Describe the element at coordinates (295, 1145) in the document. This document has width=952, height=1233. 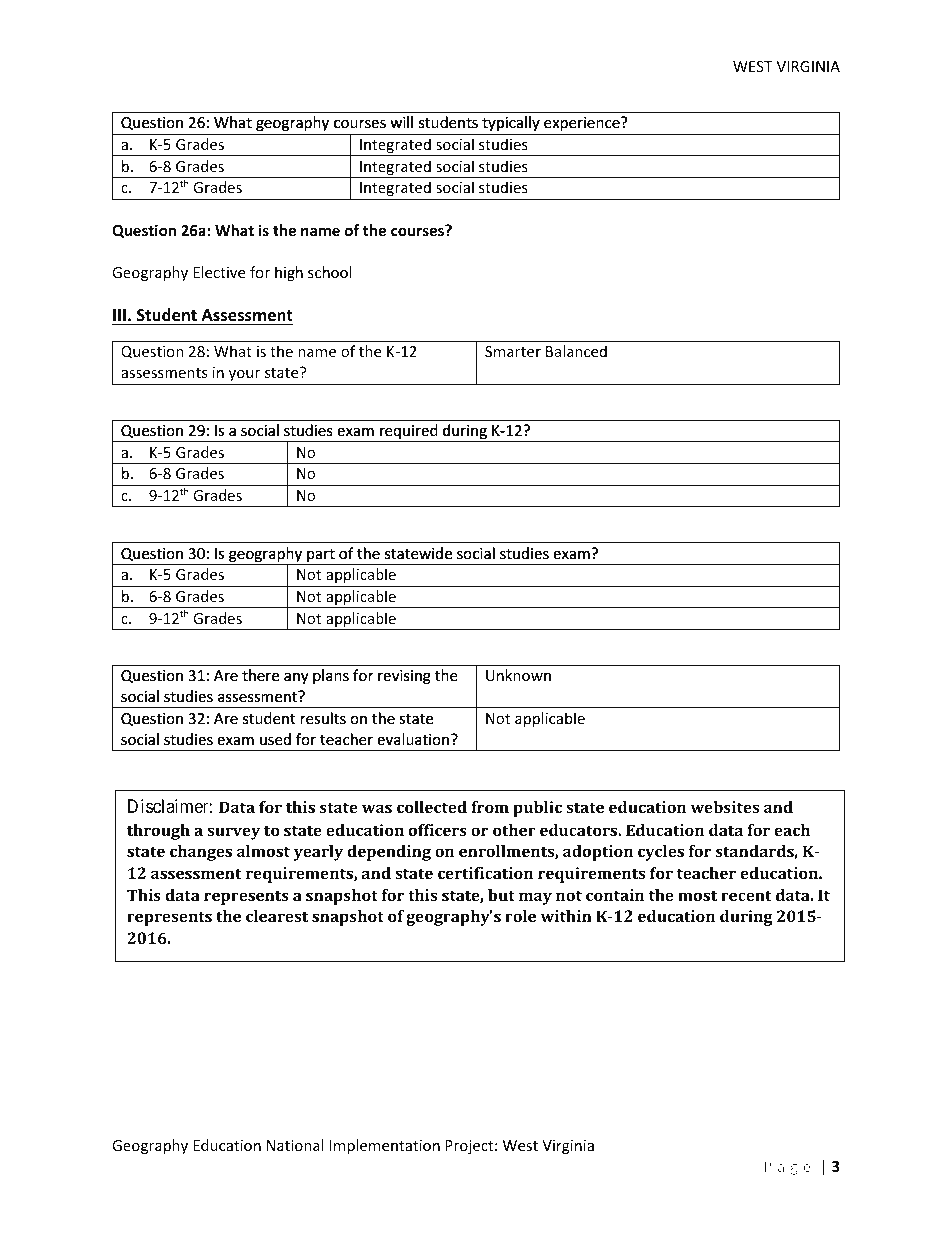
I see `National` at that location.
